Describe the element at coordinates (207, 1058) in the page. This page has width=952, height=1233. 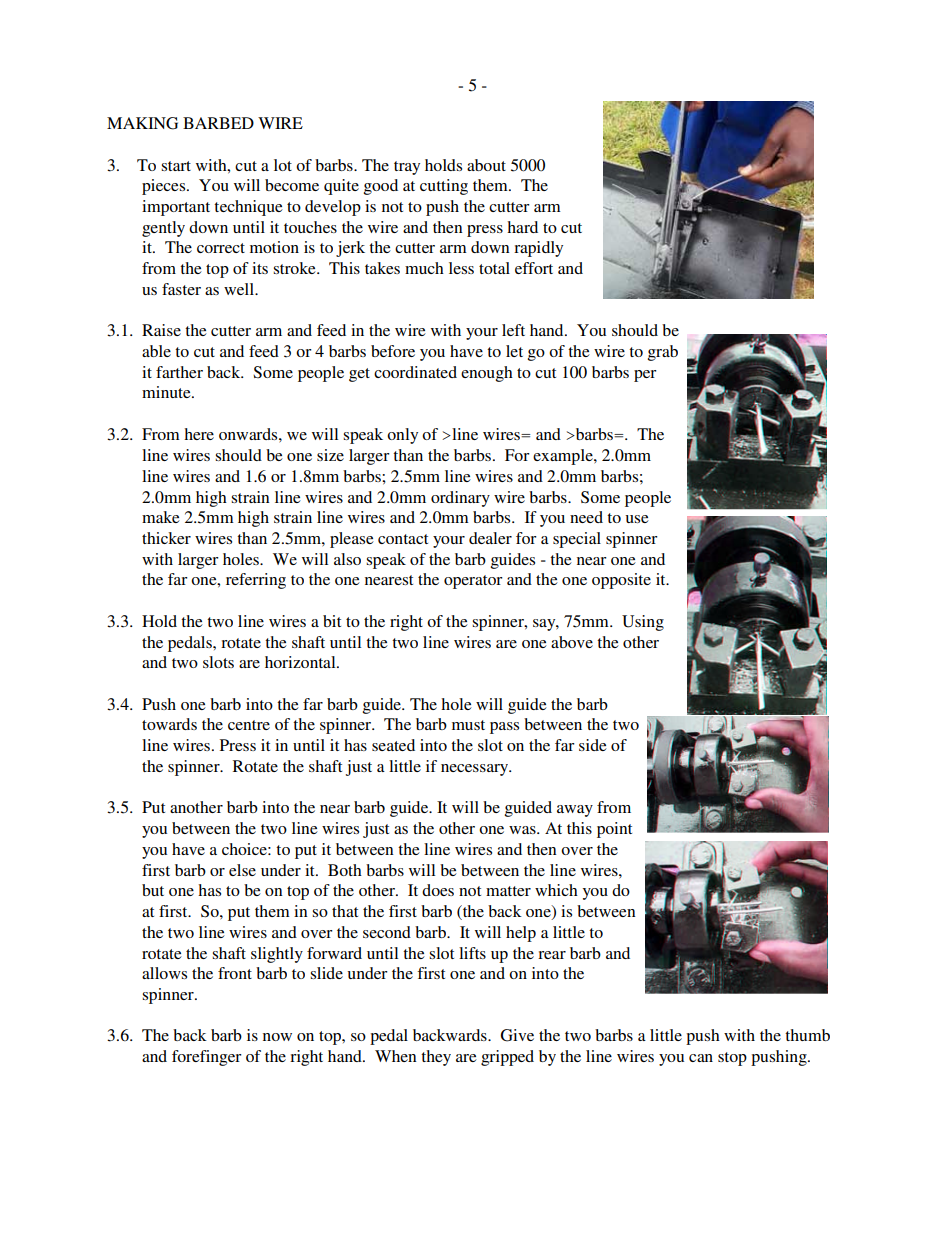
I see `forefinger` at that location.
